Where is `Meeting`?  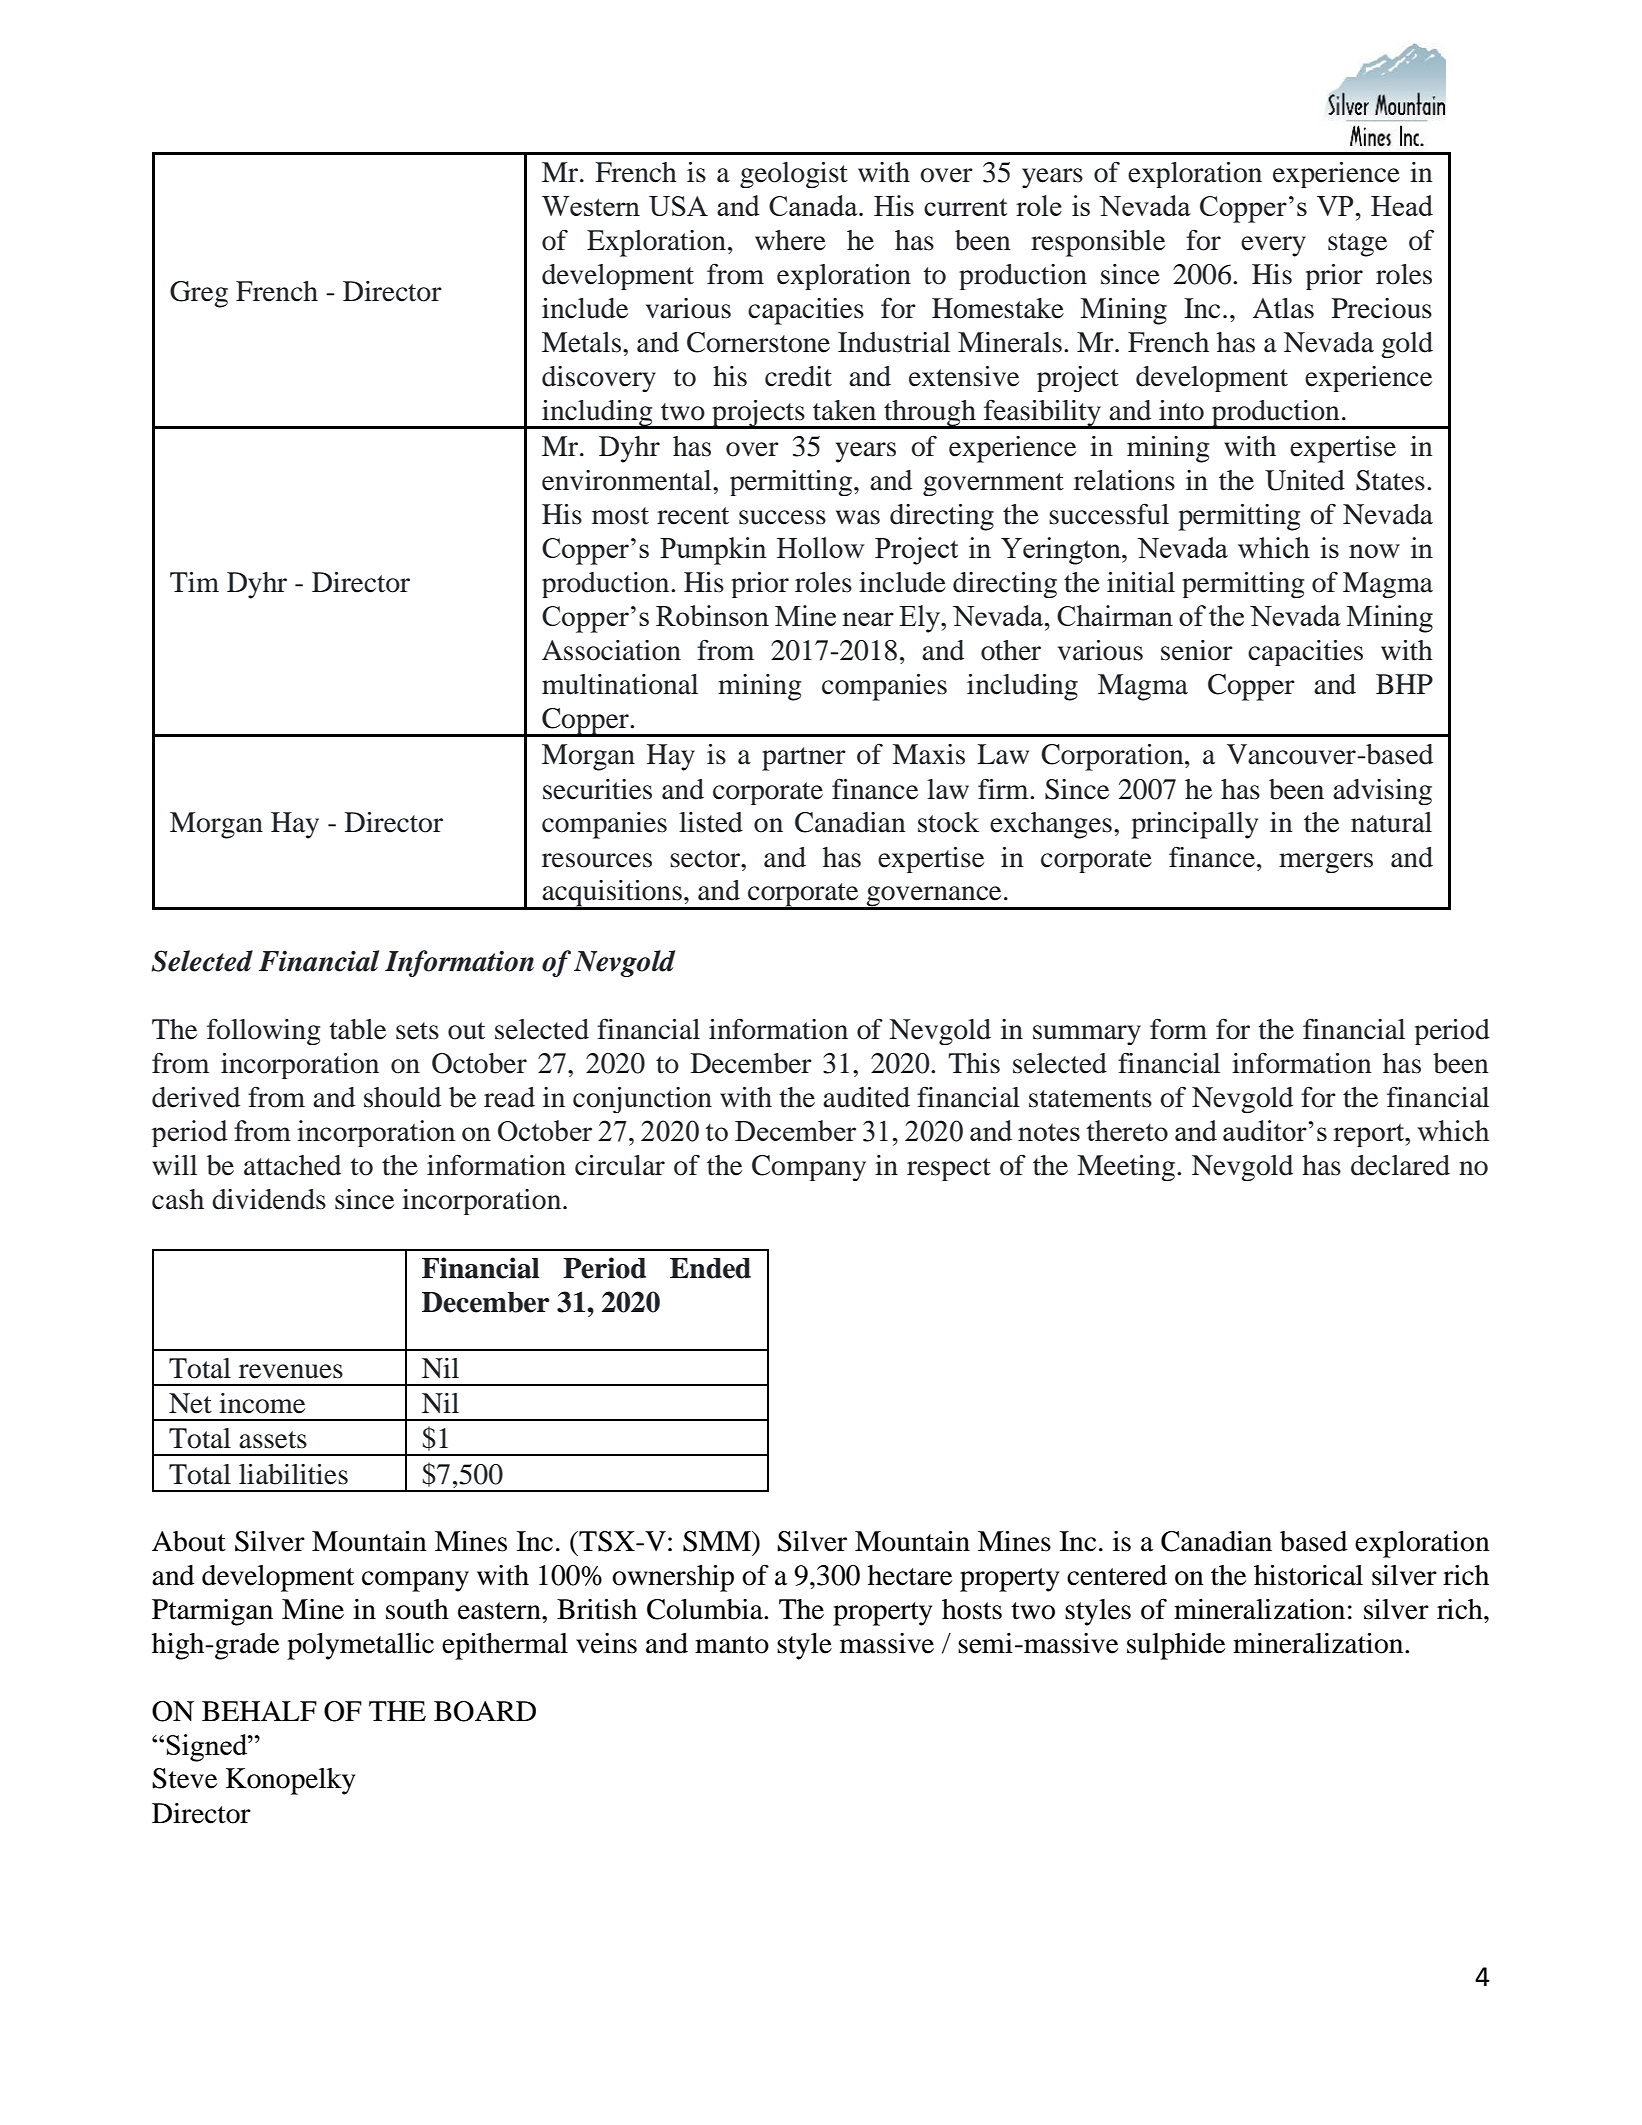 Meeting is located at coordinates (1127, 1168).
